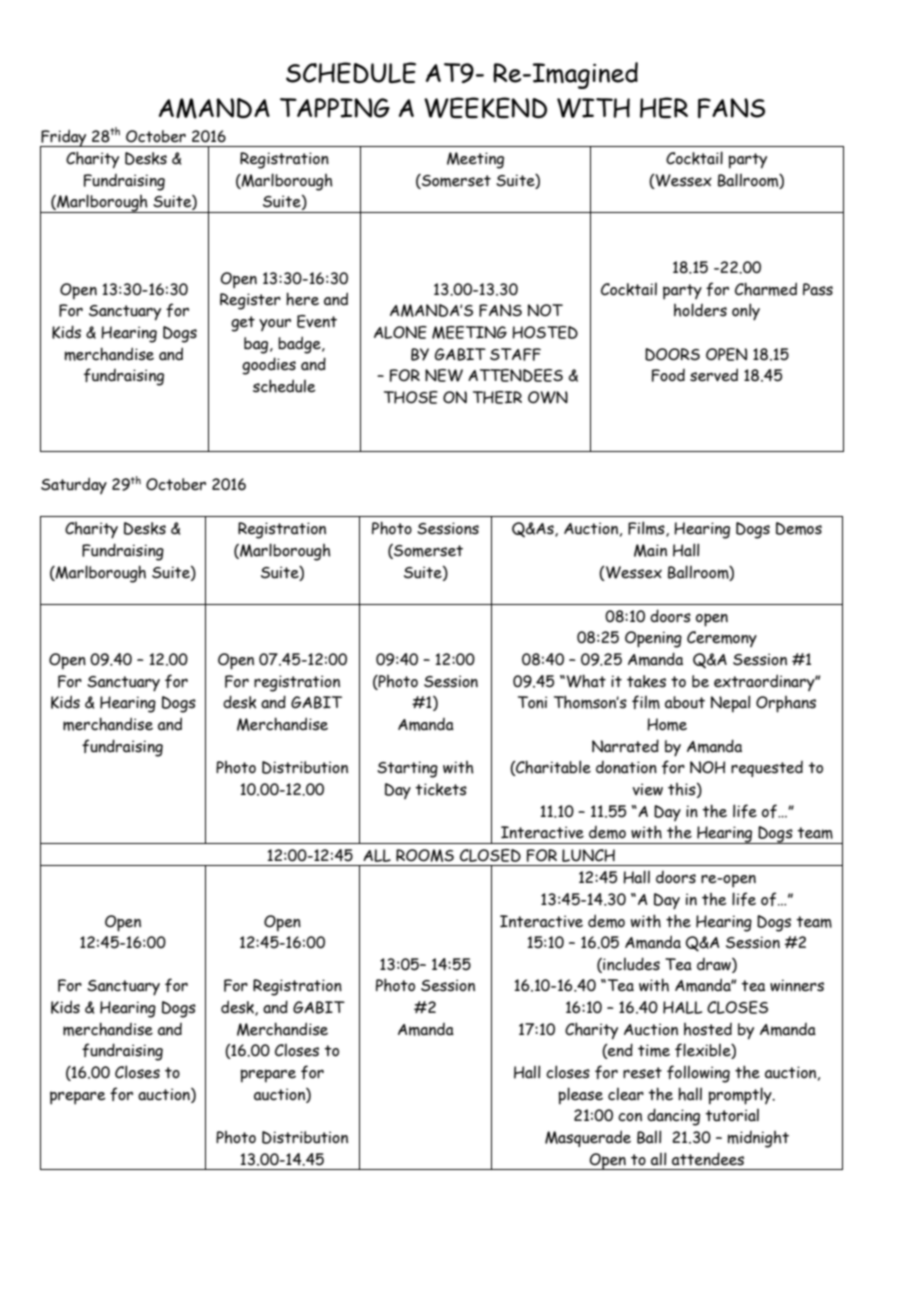  I want to click on Ceremony, so click(722, 639).
